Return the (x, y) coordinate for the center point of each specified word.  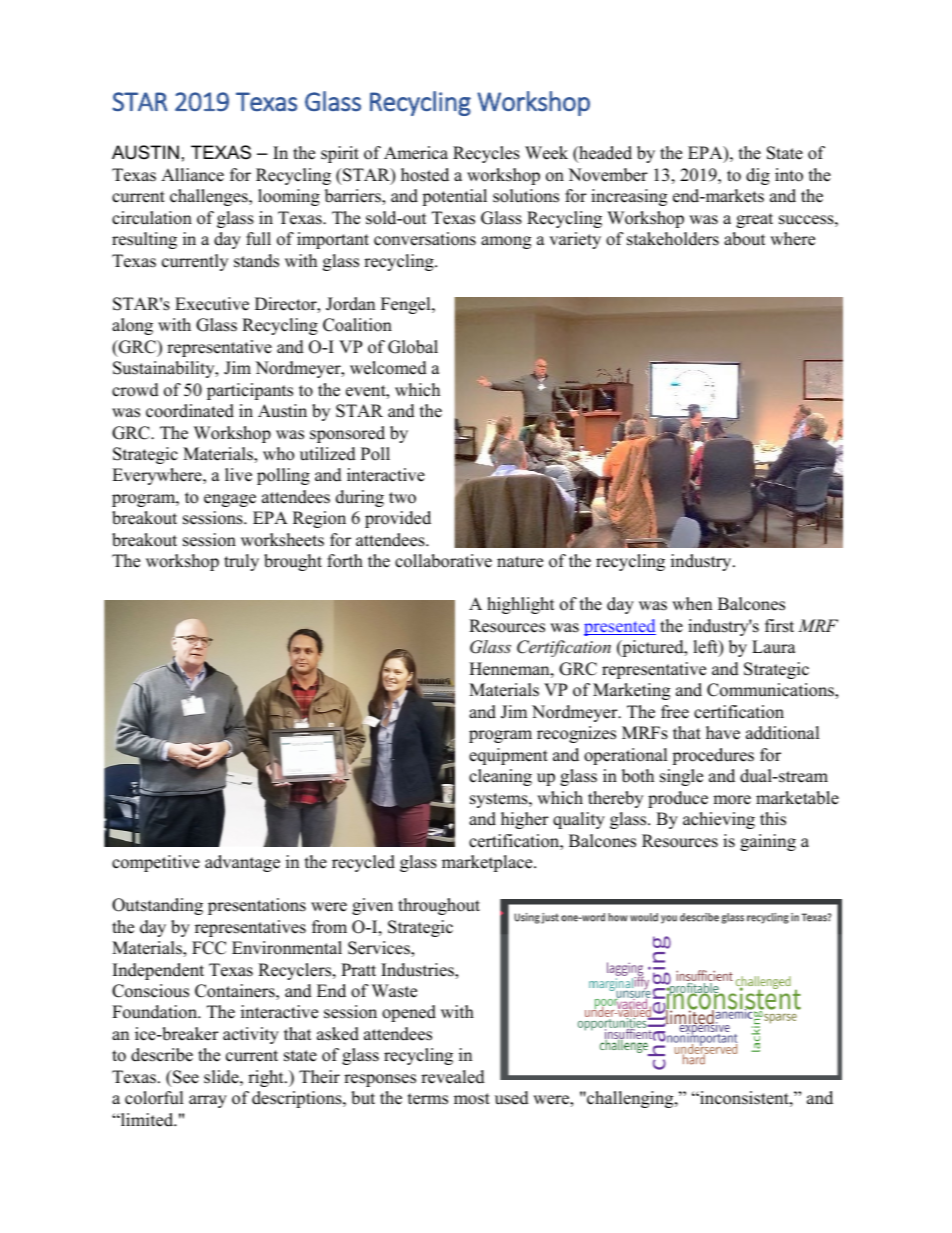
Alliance (192, 175)
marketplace (488, 863)
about (745, 239)
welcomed (388, 368)
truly (241, 562)
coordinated (190, 411)
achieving (719, 820)
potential (454, 197)
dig (758, 176)
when (692, 604)
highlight (521, 605)
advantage (242, 863)
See (185, 1077)
